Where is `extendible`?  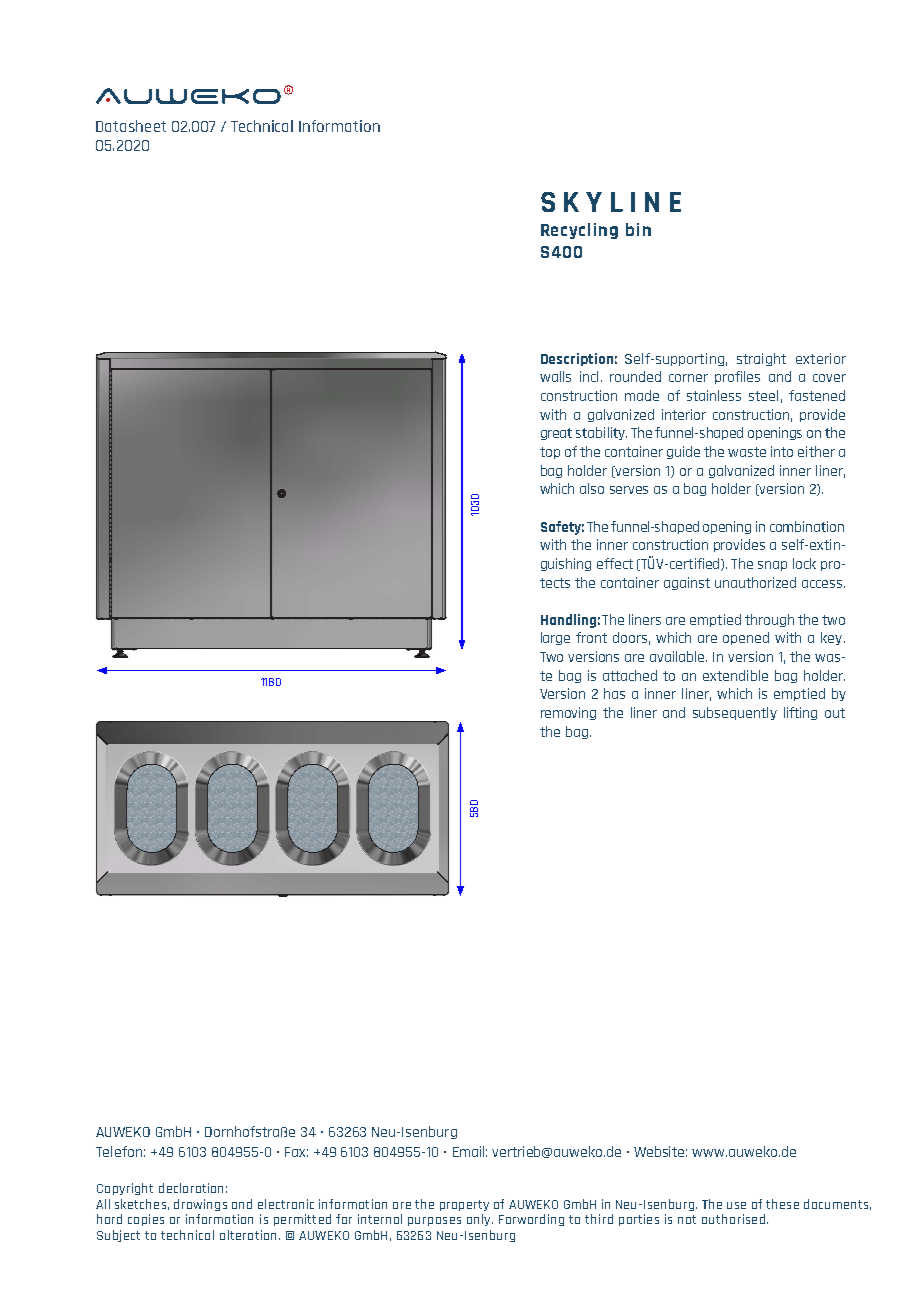 extendible is located at coordinates (735, 675).
